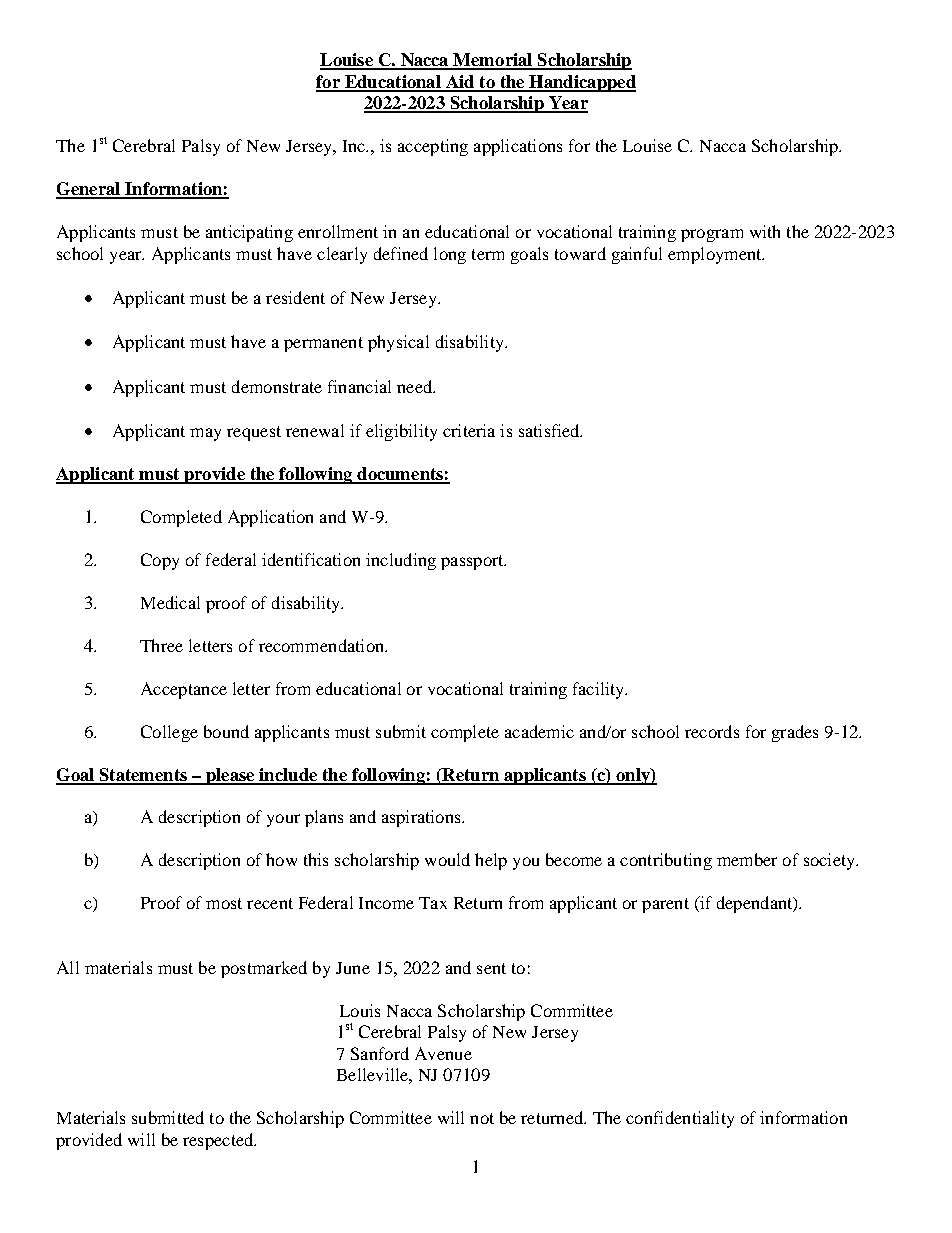  I want to click on Copy, so click(160, 561).
